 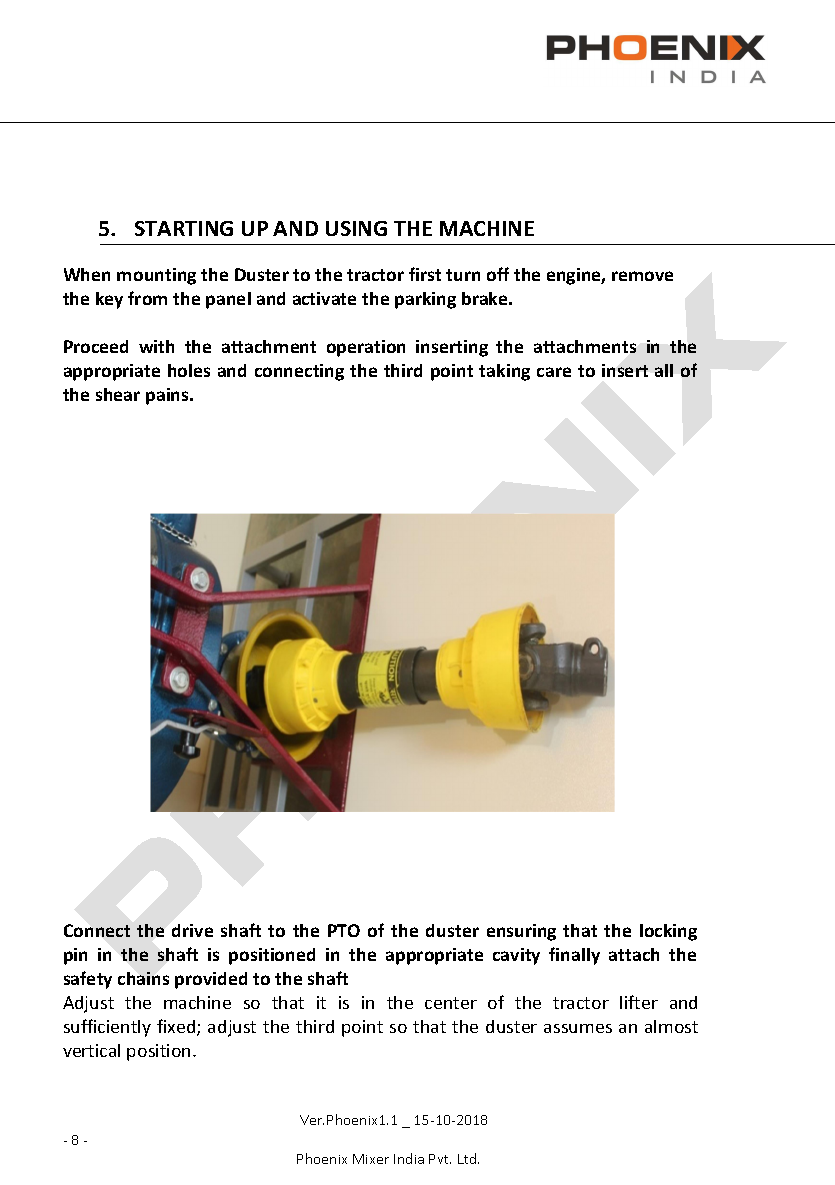 What do you see at coordinates (366, 348) in the screenshot?
I see `operation` at bounding box center [366, 348].
